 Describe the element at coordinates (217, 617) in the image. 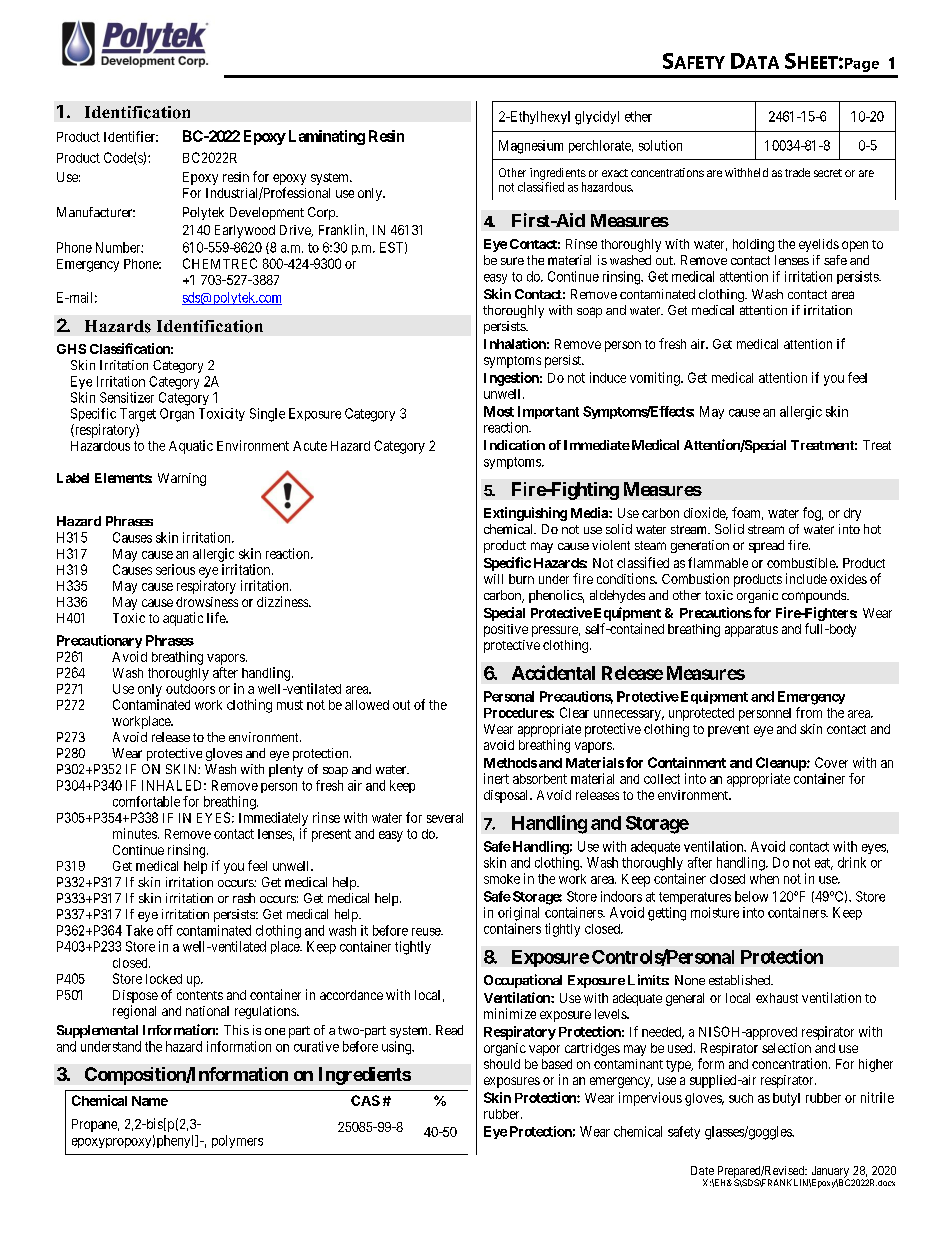

I see `life` at that location.
